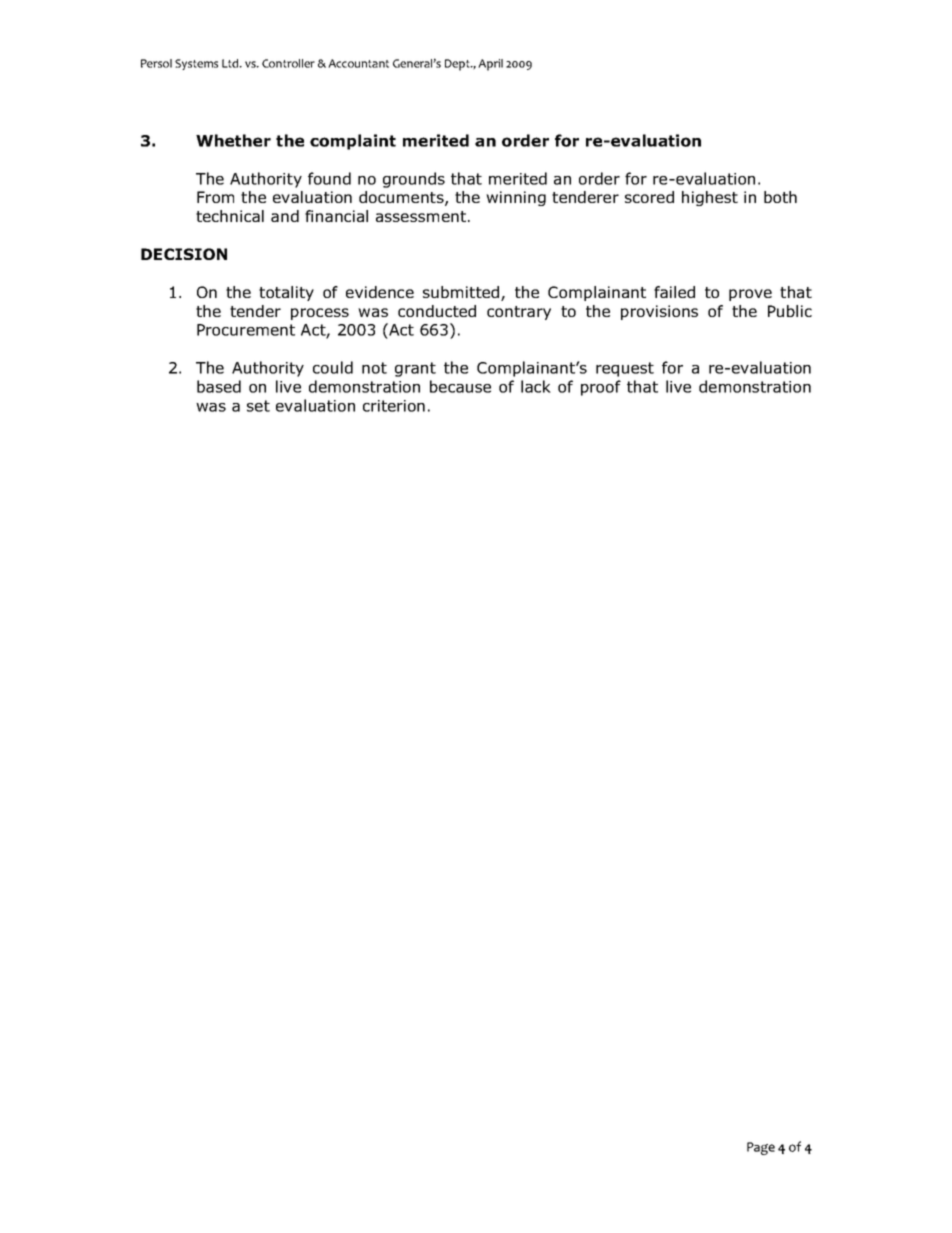  I want to click on April, so click(490, 65).
